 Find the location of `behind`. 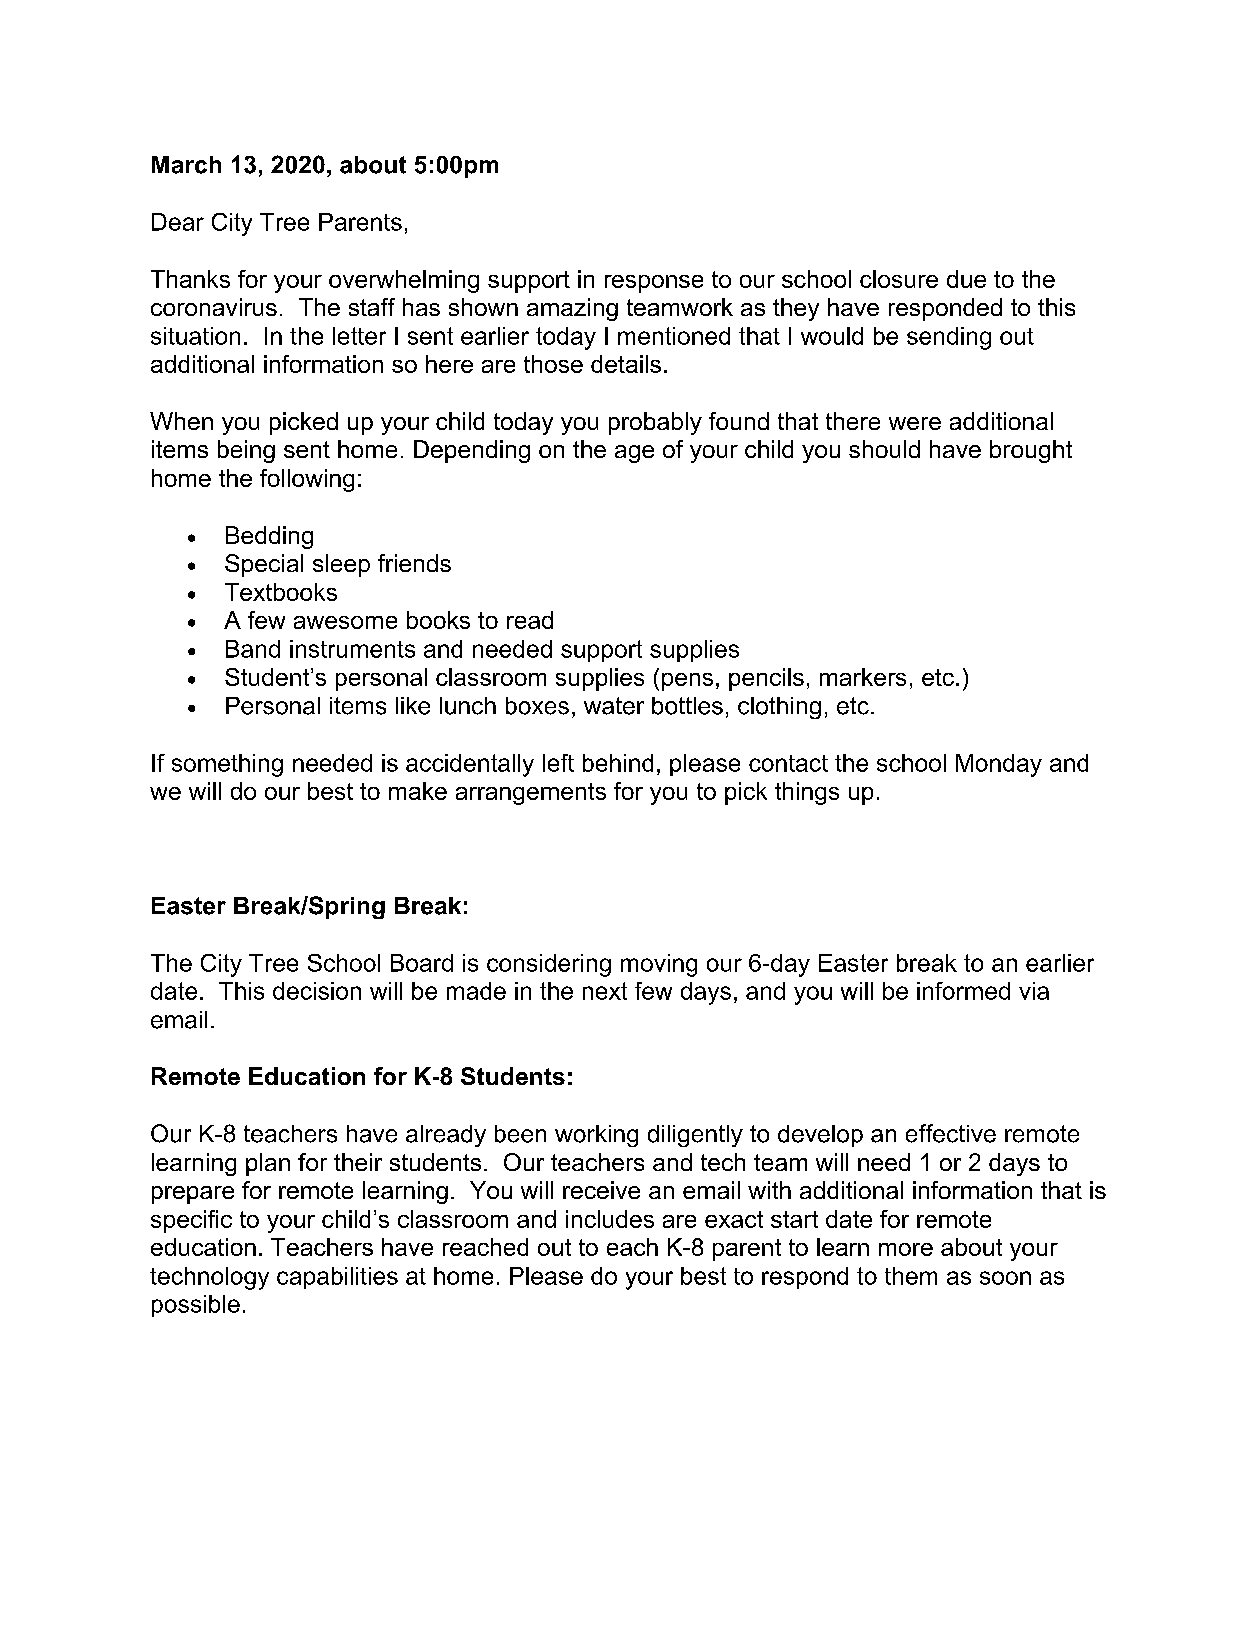

behind is located at coordinates (618, 763).
